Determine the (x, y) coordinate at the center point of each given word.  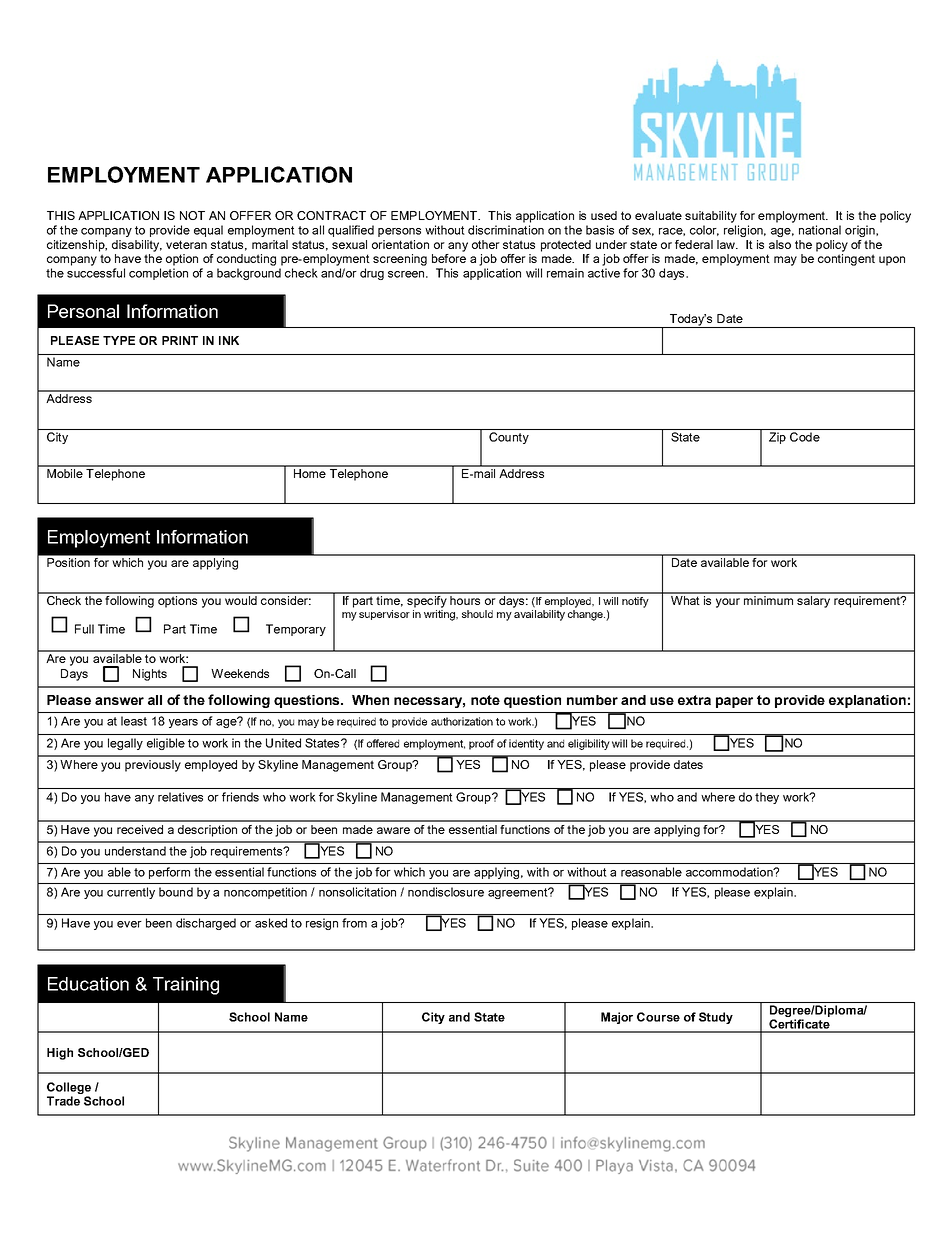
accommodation (730, 872)
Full (84, 629)
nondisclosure (446, 892)
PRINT (180, 340)
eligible (166, 744)
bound (176, 892)
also (780, 244)
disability (137, 246)
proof (481, 744)
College (69, 1088)
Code (805, 437)
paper (734, 702)
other (486, 244)
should (477, 614)
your (728, 603)
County (509, 438)
